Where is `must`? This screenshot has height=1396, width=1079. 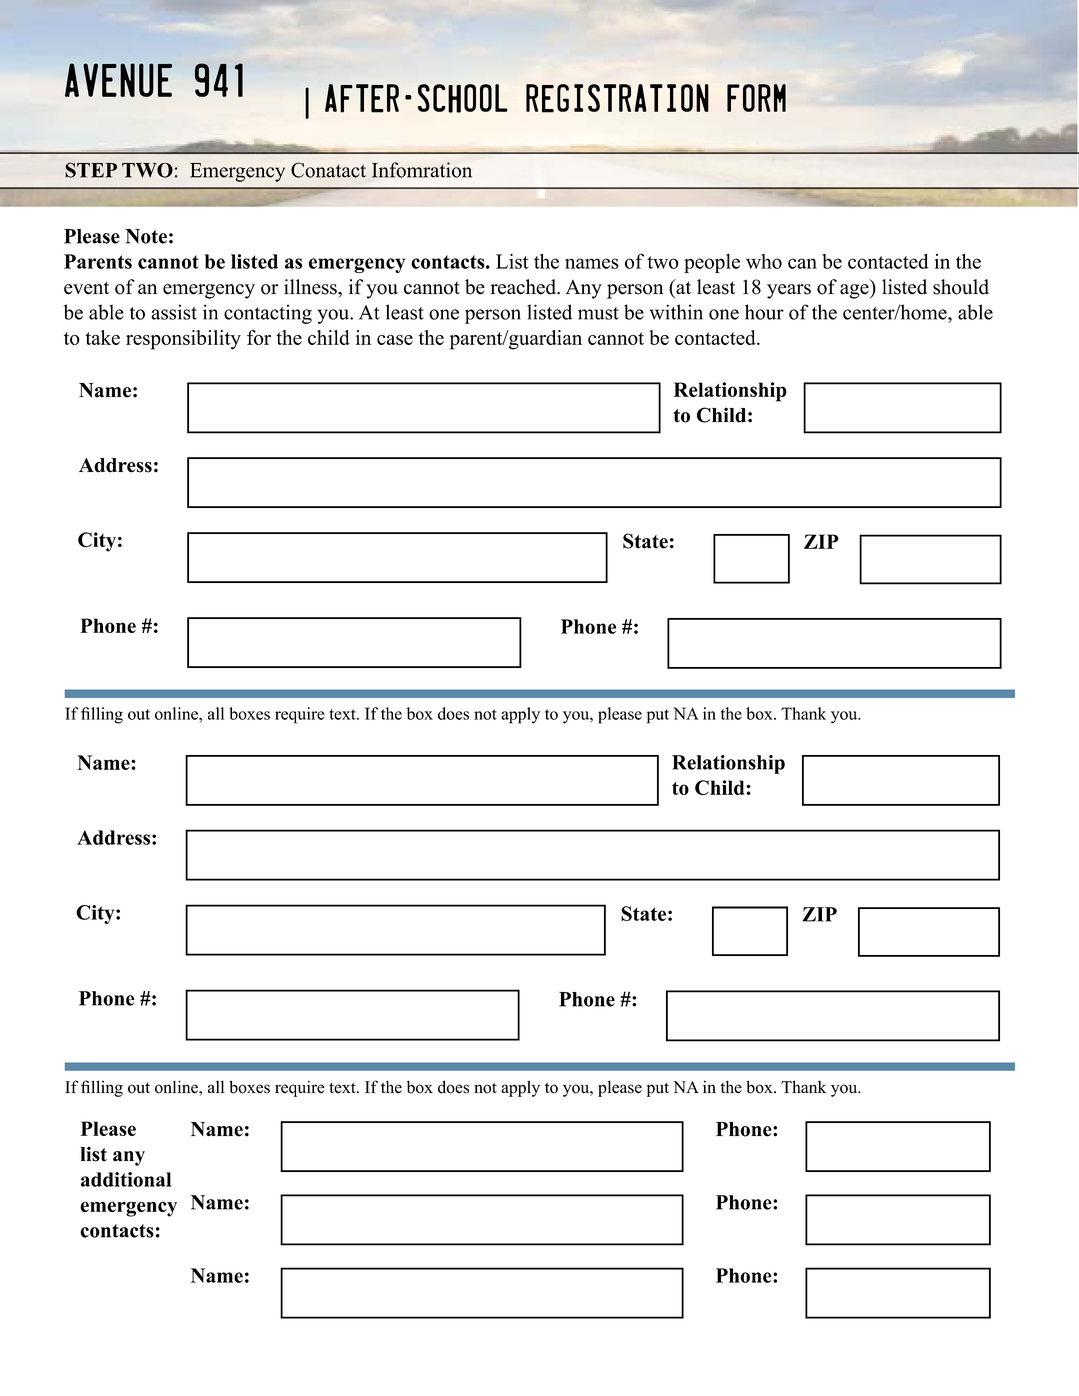 must is located at coordinates (598, 313).
